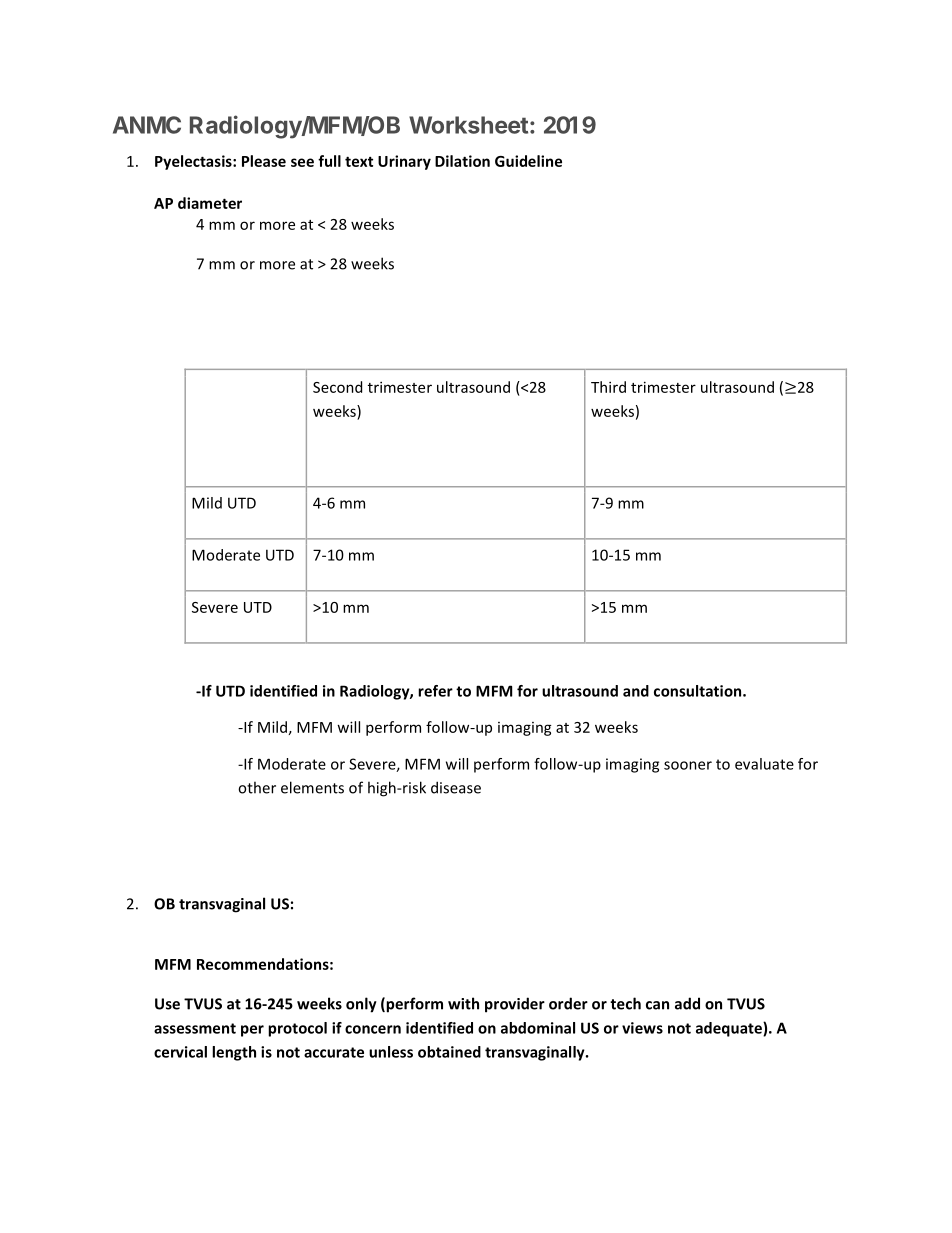 This screenshot has height=1233, width=952. I want to click on with, so click(463, 1003).
